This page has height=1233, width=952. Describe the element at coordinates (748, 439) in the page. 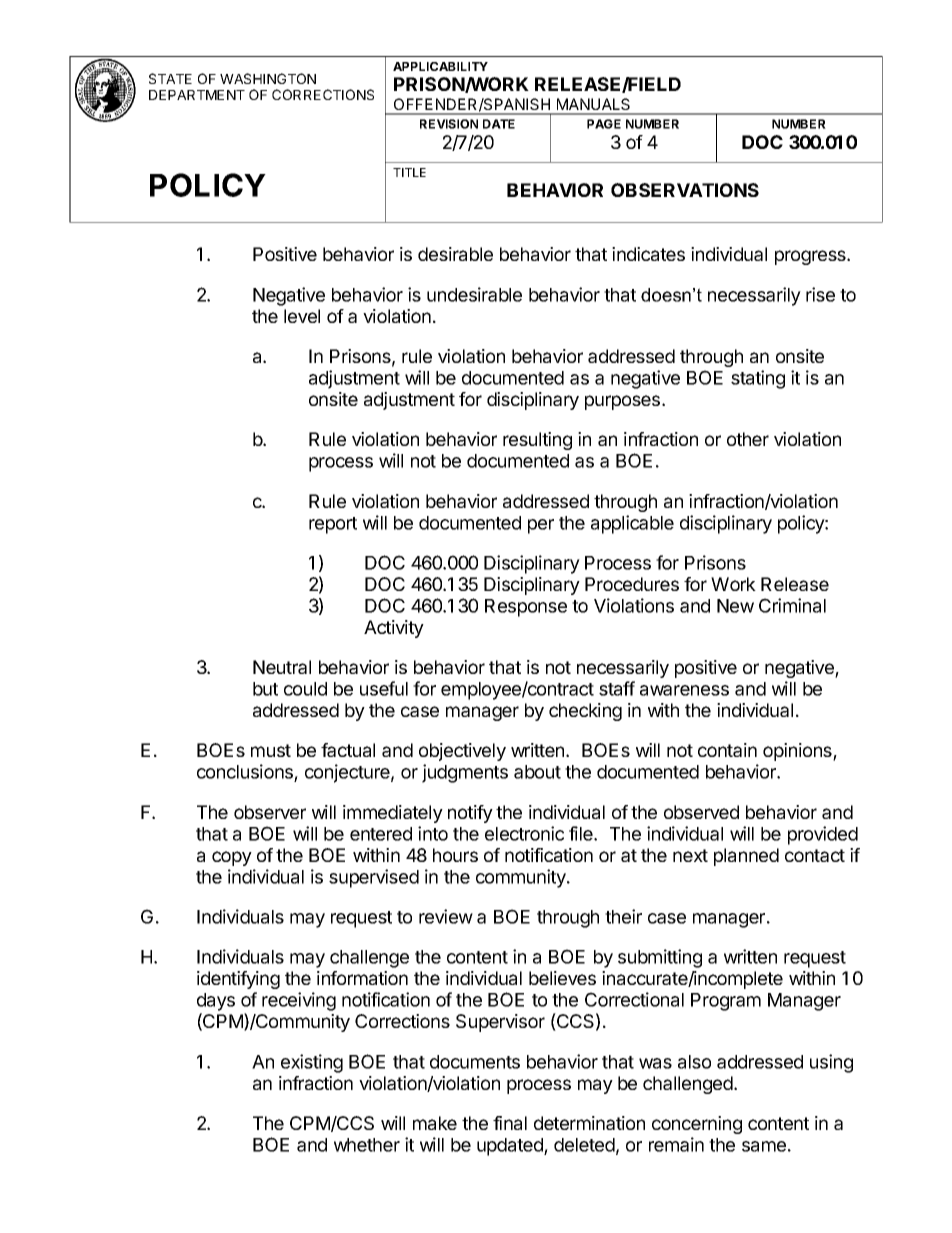

I see `other` at that location.
